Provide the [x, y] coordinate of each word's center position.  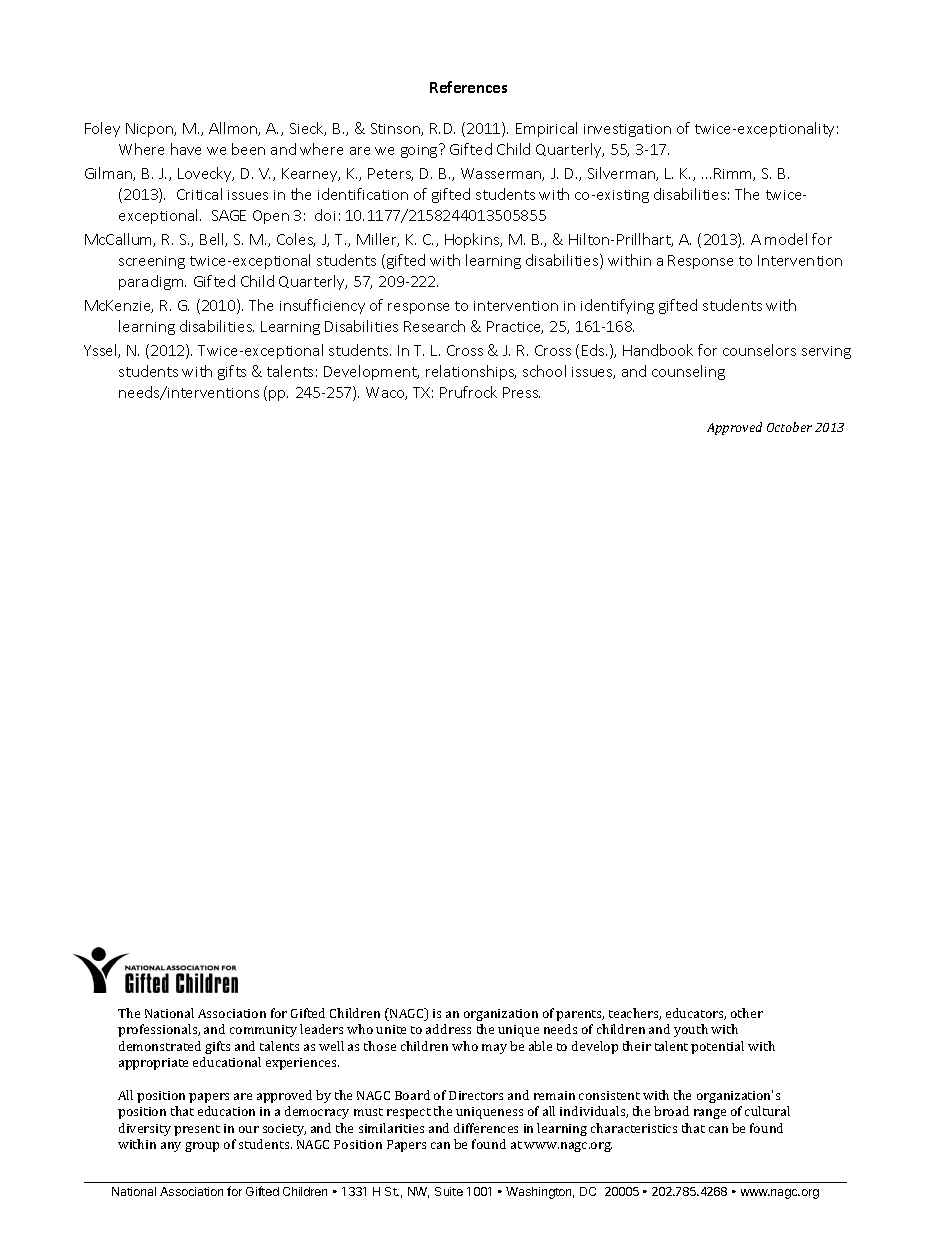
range [710, 1114]
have [186, 149]
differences [486, 1128]
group [202, 1147]
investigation [627, 130]
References [468, 87]
